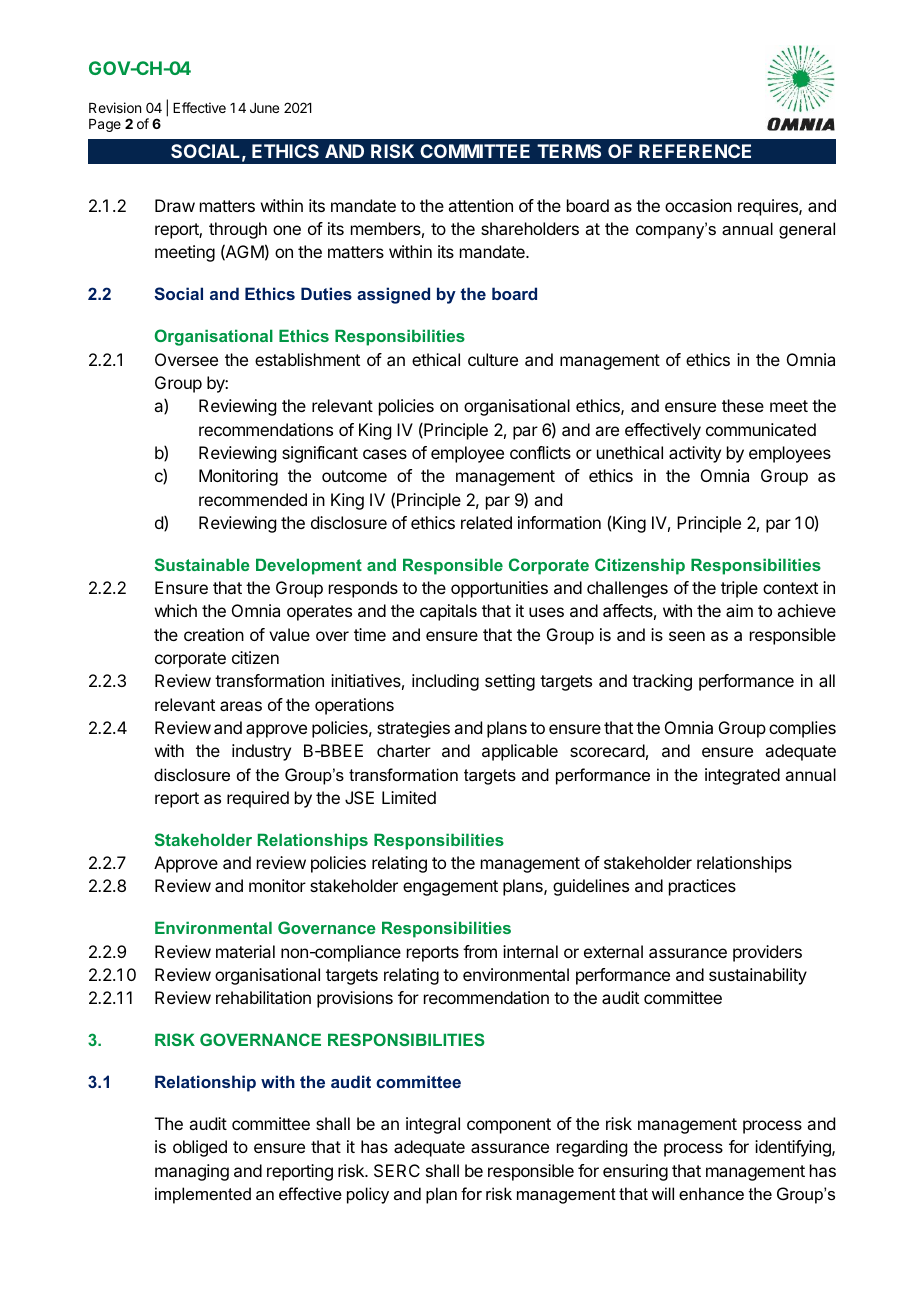 The height and width of the page is (1308, 924). I want to click on Revision, so click(115, 107).
